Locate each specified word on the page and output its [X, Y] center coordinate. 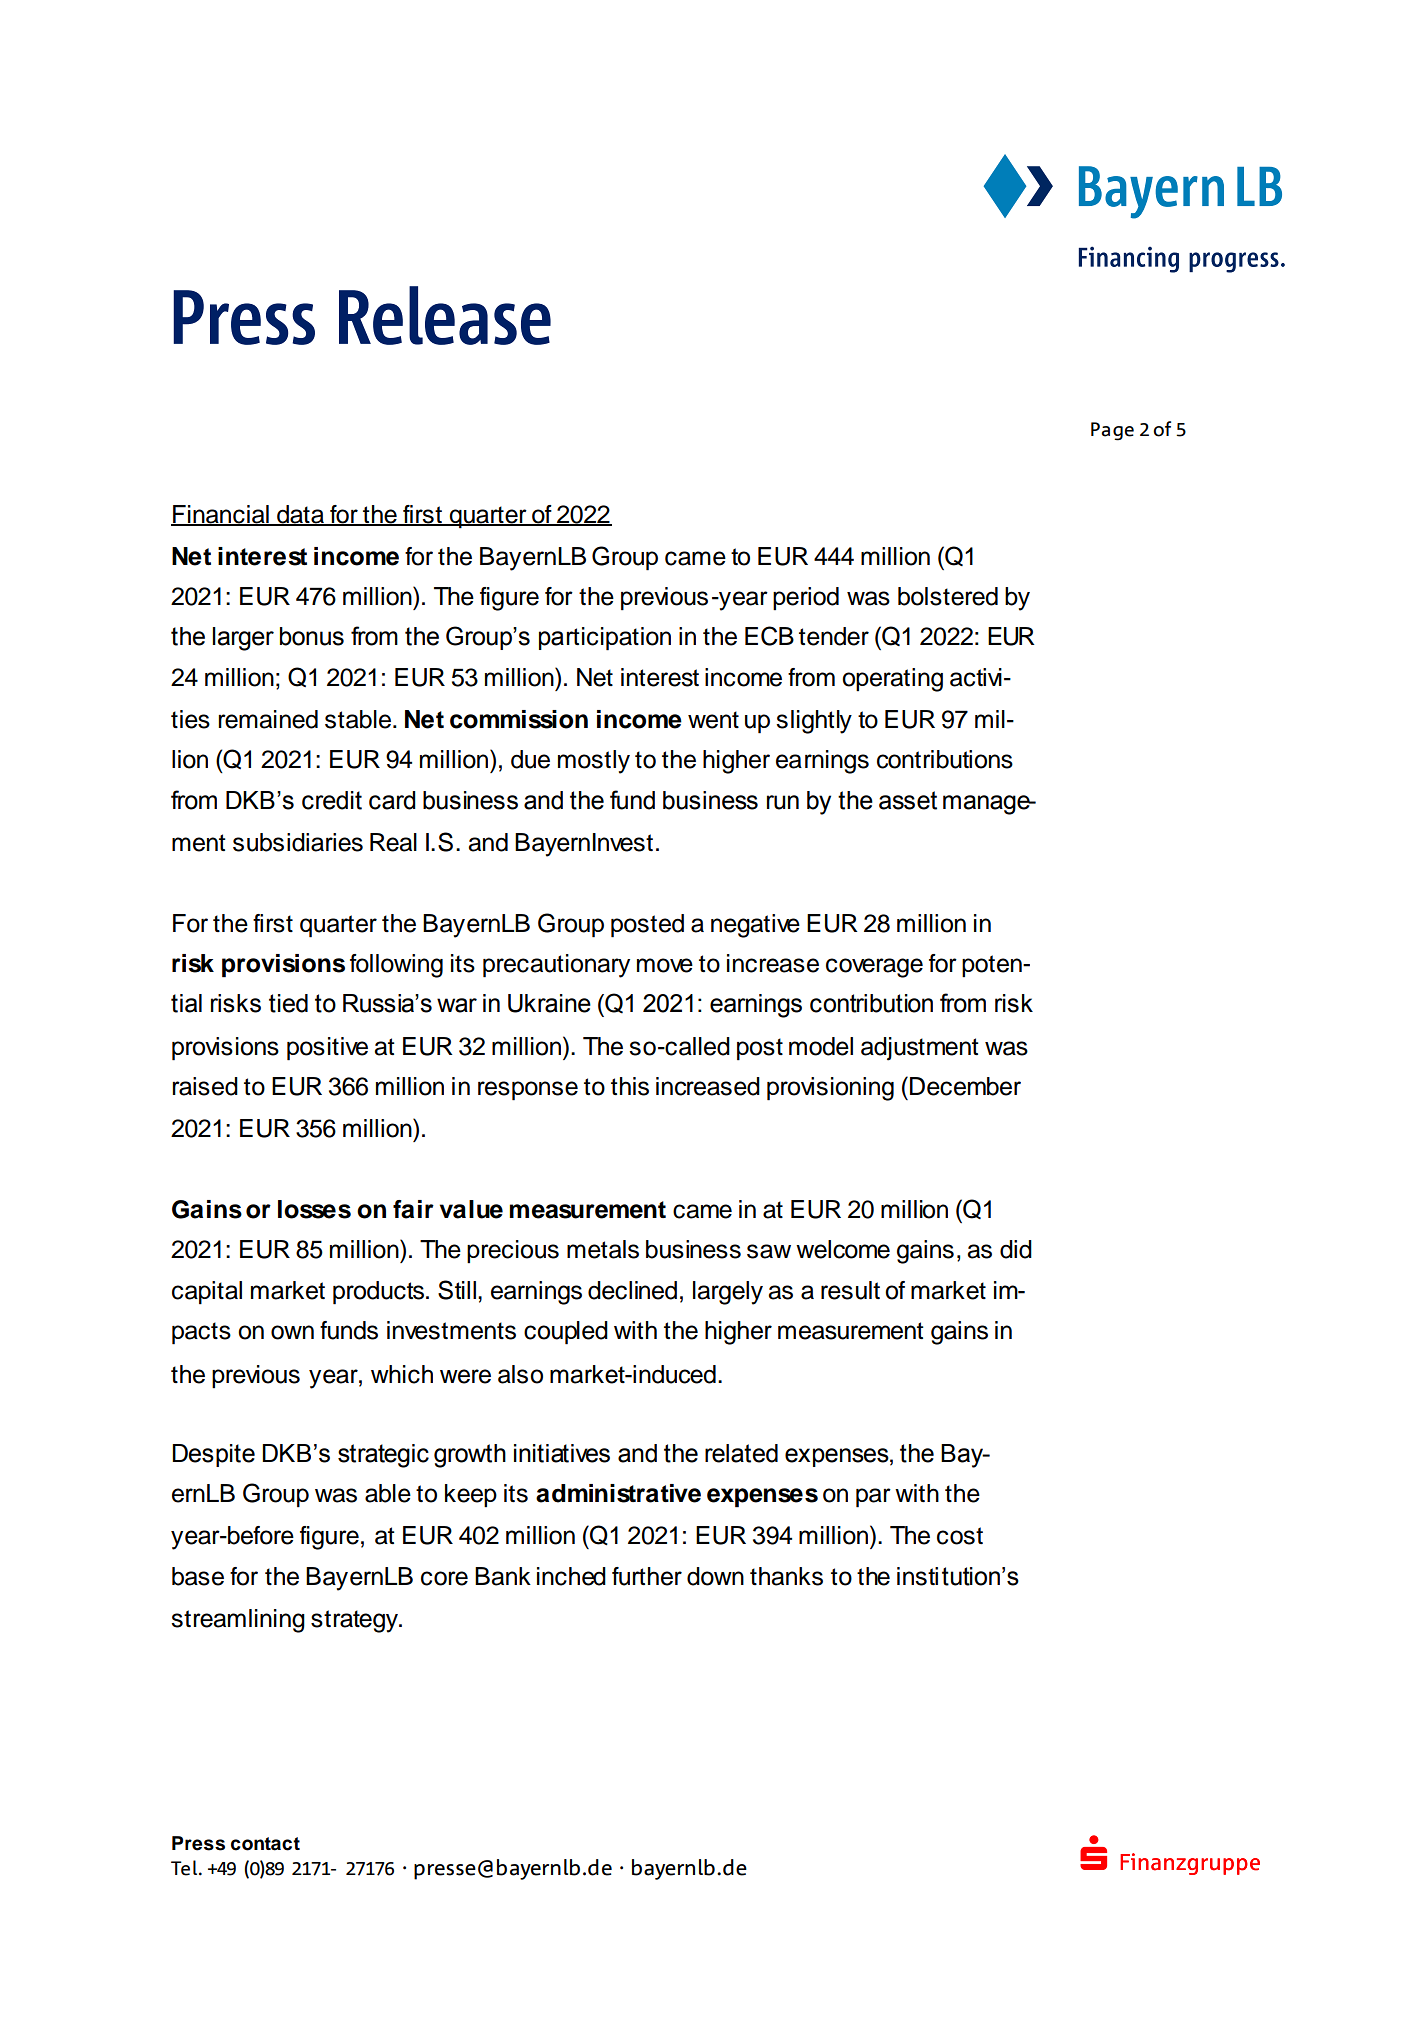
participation [605, 639]
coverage [874, 968]
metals [603, 1249]
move [665, 965]
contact [265, 1844]
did [1016, 1249]
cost [960, 1536]
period [806, 598]
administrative [618, 1493]
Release [445, 315]
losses [314, 1209]
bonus [312, 636]
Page [1112, 431]
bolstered [948, 596]
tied [288, 1003]
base [198, 1576]
